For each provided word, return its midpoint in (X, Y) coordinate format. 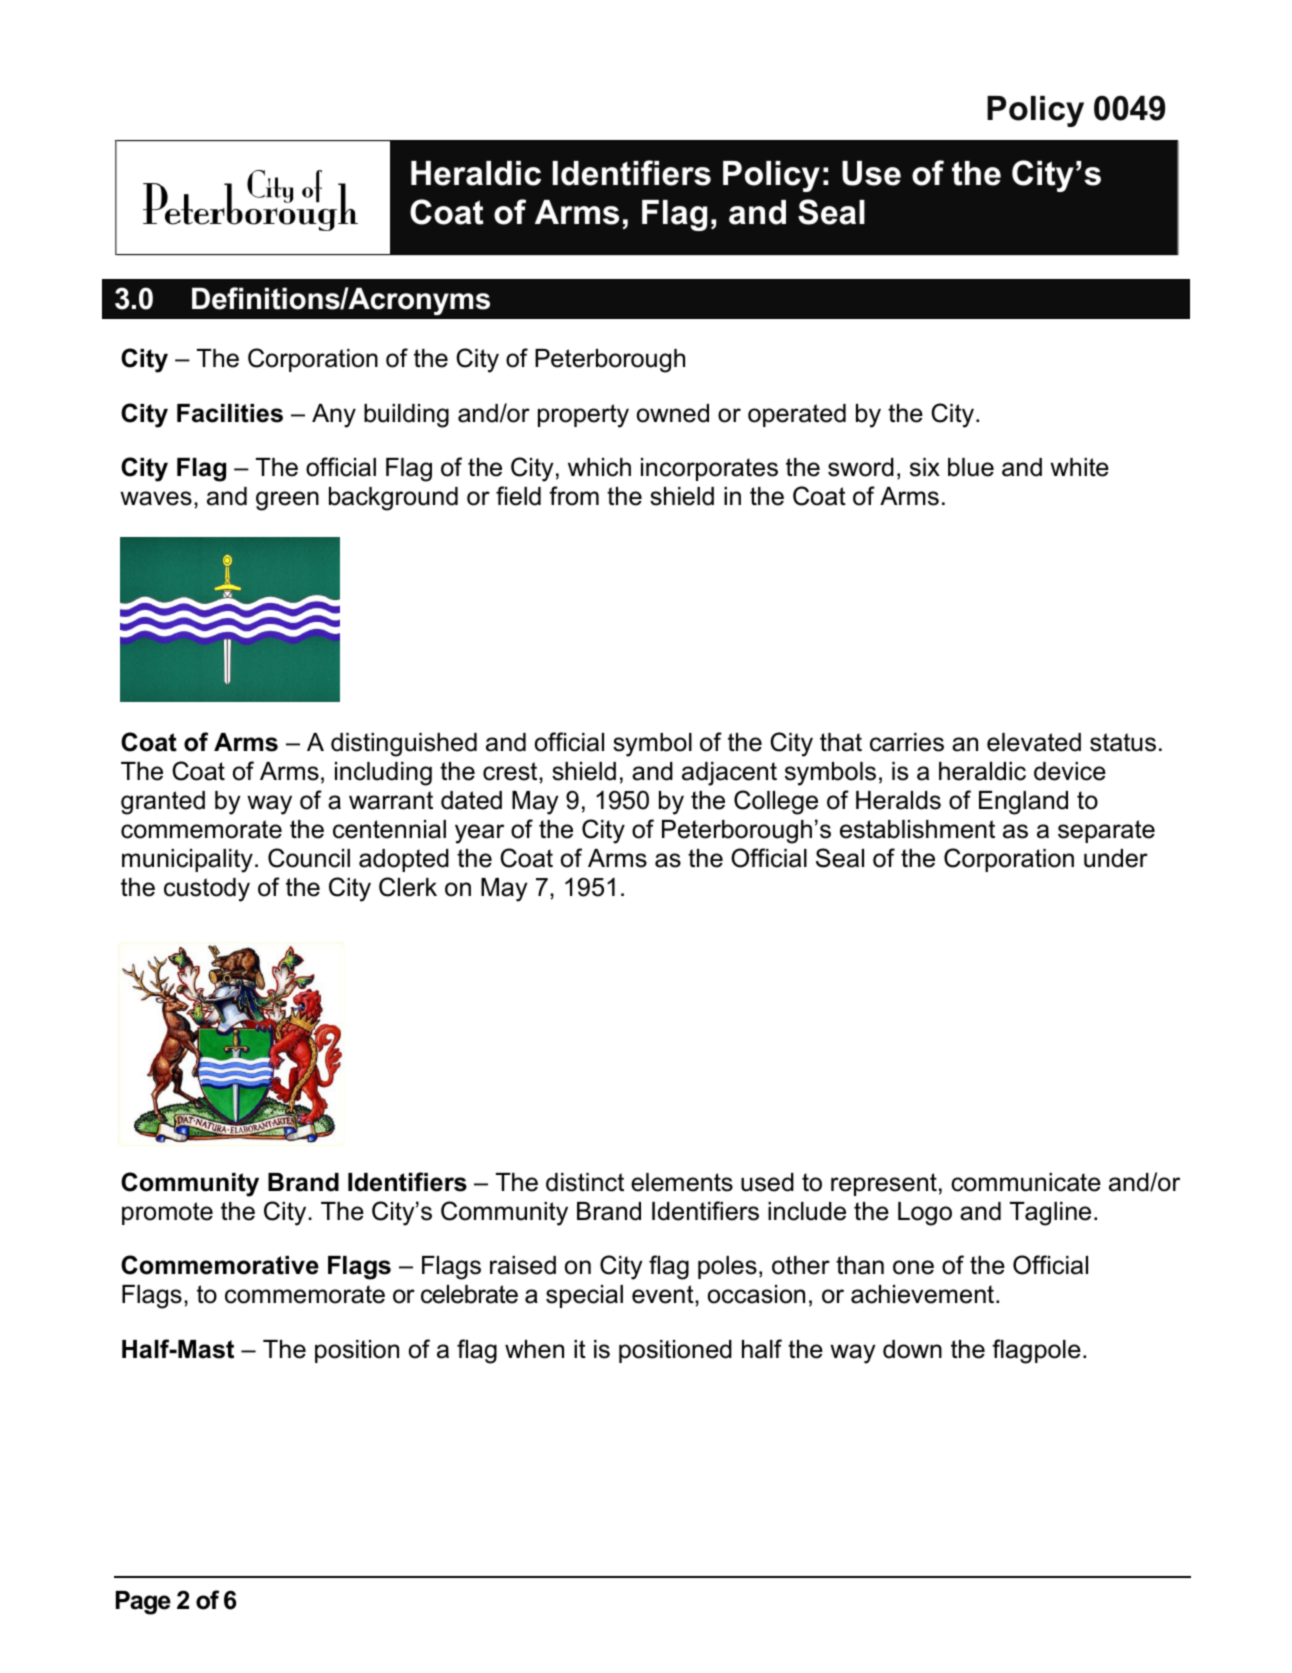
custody (207, 890)
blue (971, 467)
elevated (1034, 742)
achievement (924, 1294)
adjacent (729, 774)
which (599, 467)
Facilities (230, 413)
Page (143, 1603)
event (664, 1294)
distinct (585, 1182)
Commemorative (220, 1265)
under (1116, 858)
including (383, 774)
